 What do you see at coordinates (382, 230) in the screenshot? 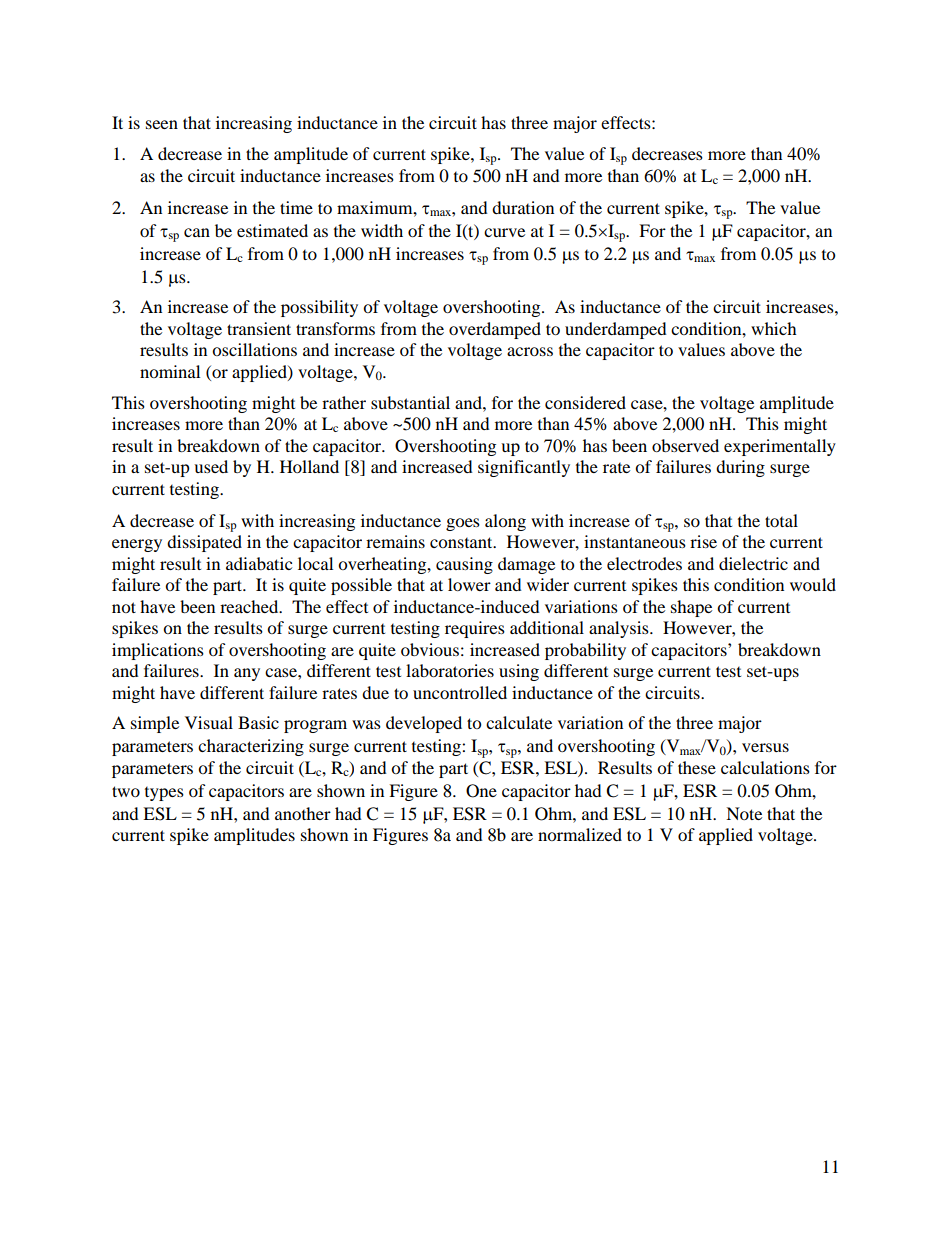
I see `width` at bounding box center [382, 230].
